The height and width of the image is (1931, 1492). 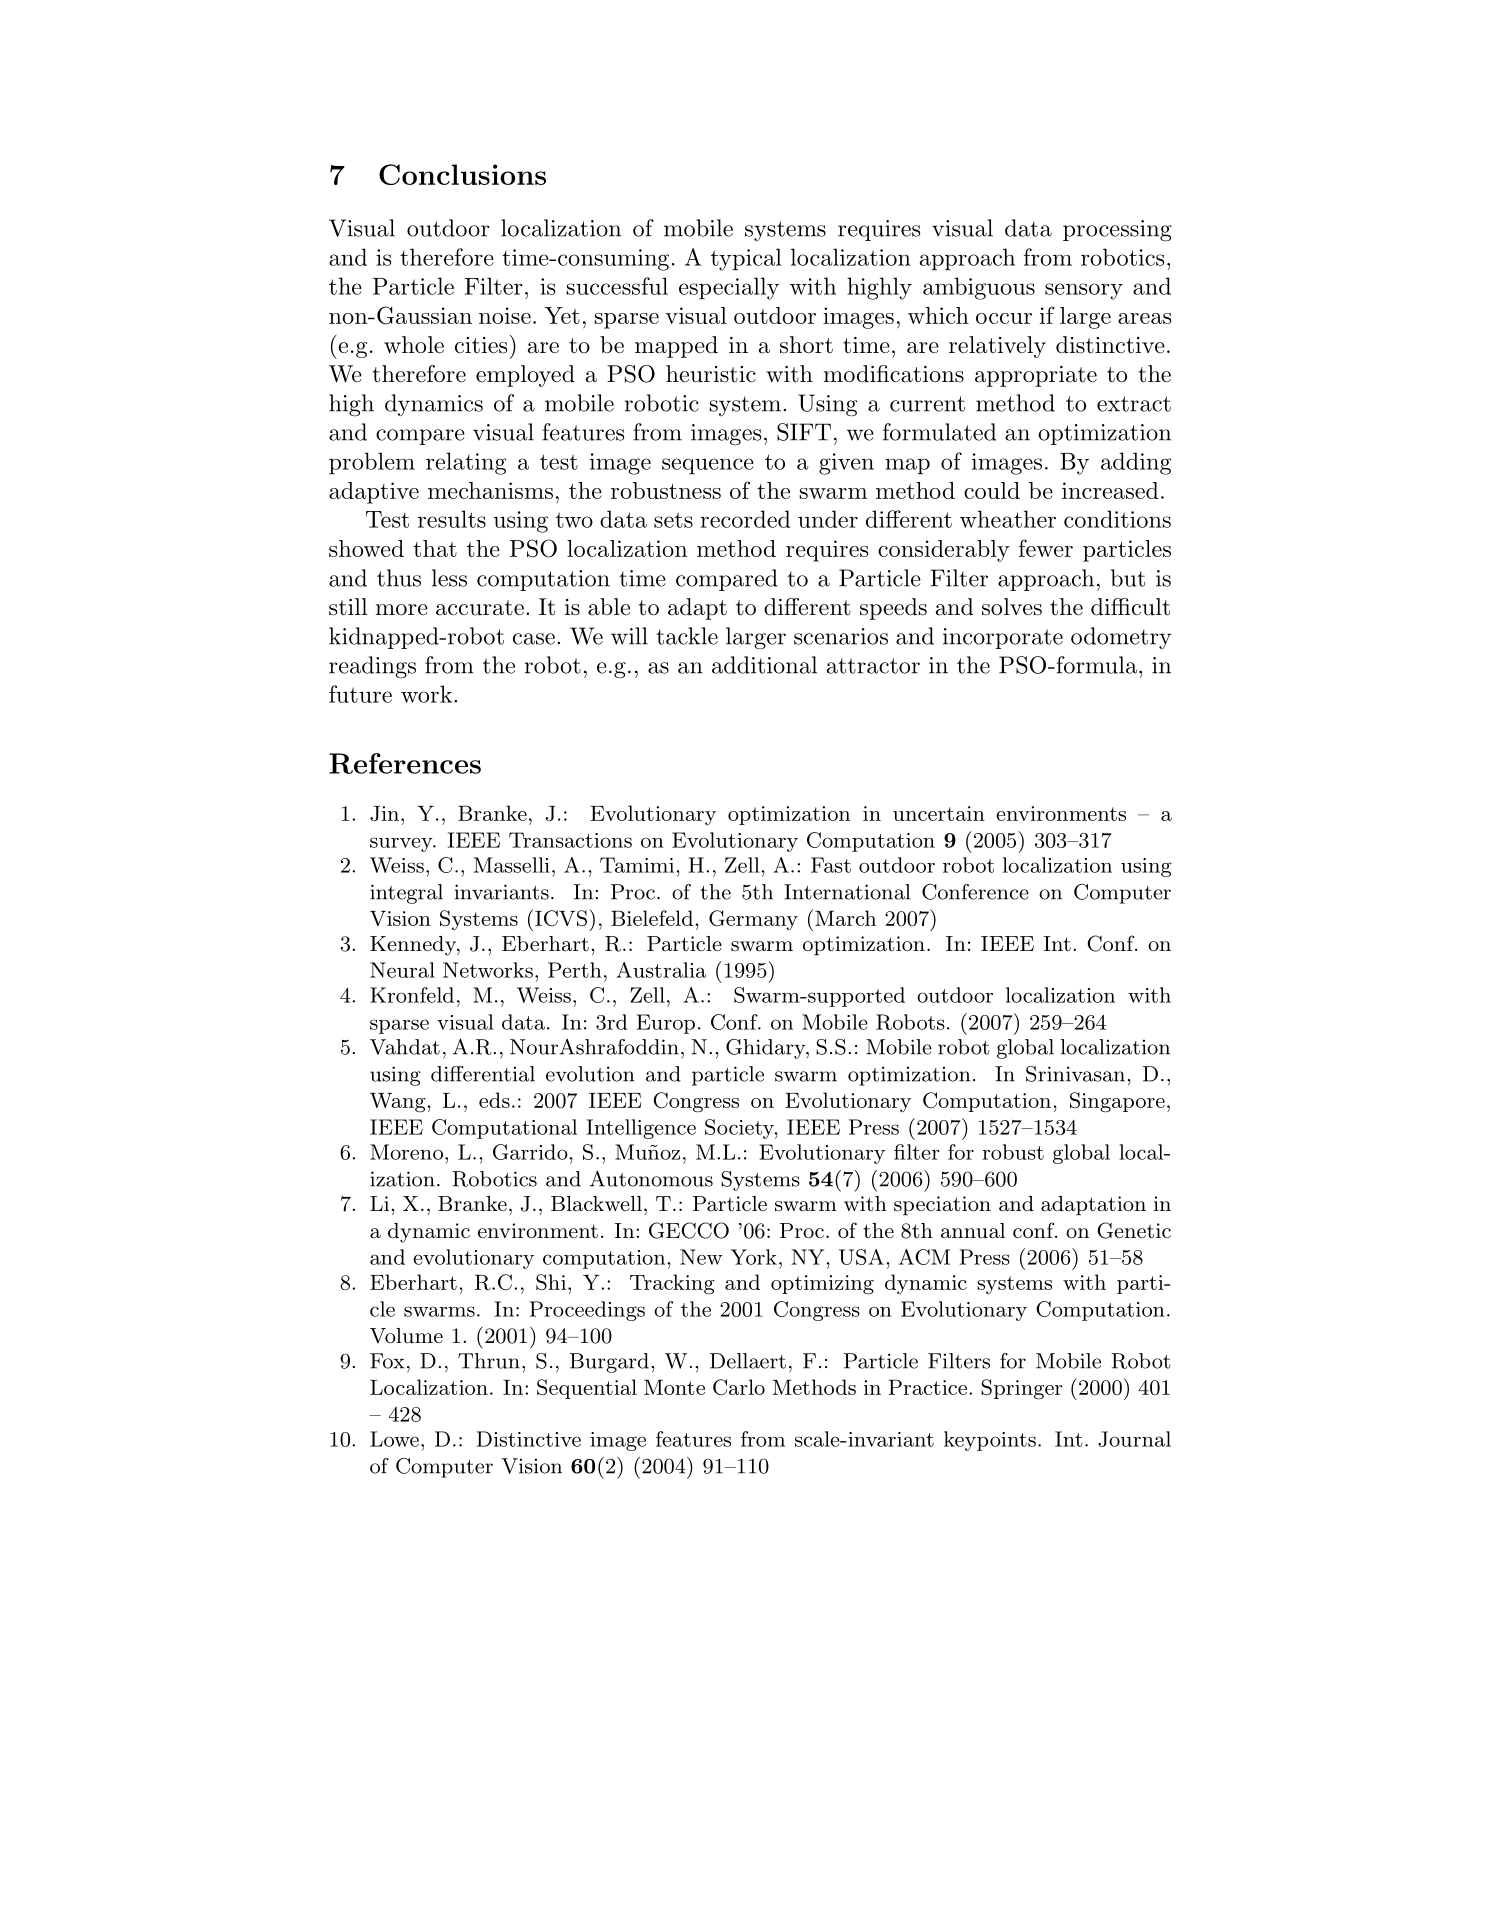 What do you see at coordinates (1084, 291) in the image?
I see `sensory` at bounding box center [1084, 291].
